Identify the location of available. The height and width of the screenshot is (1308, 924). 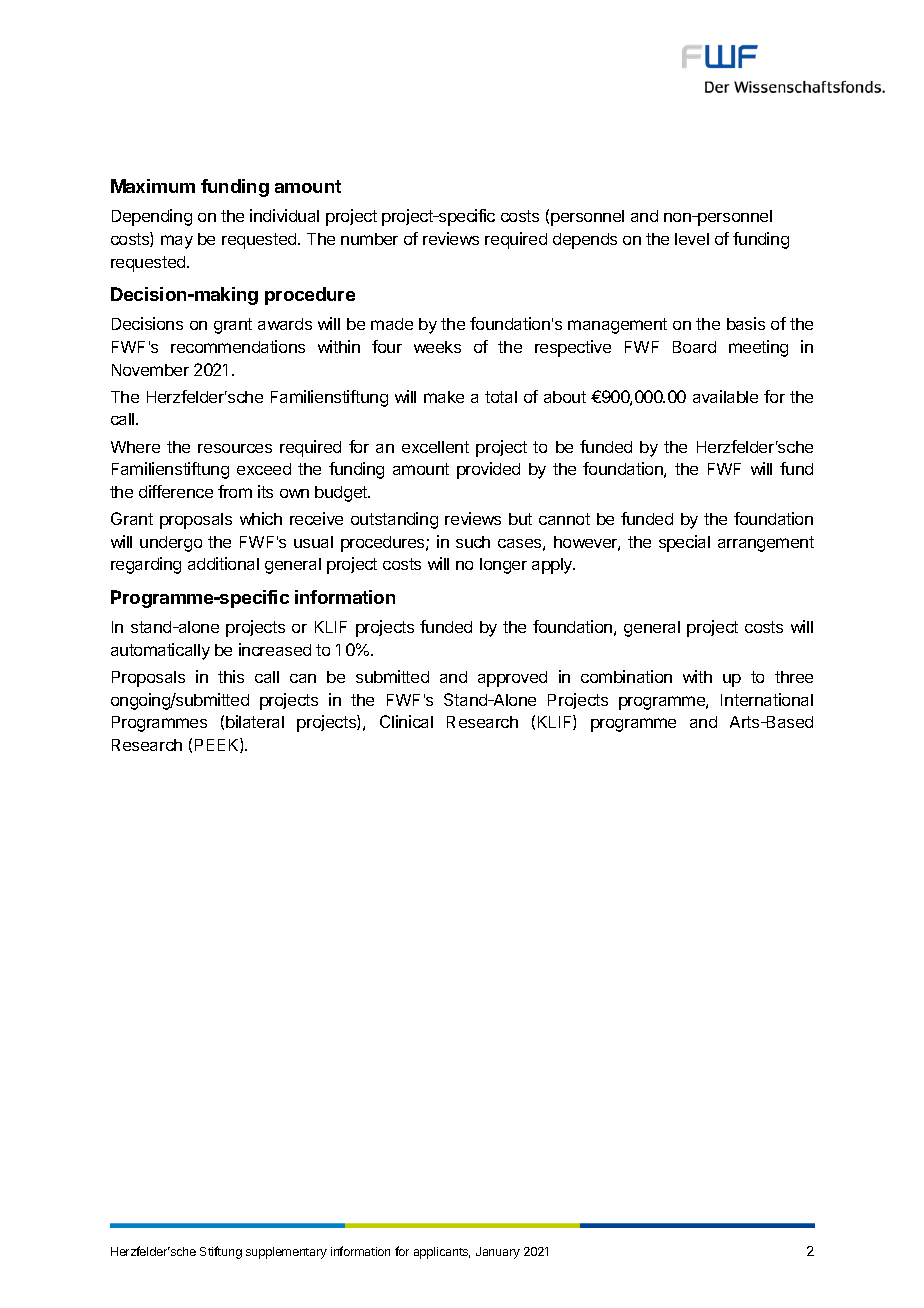
(725, 396).
